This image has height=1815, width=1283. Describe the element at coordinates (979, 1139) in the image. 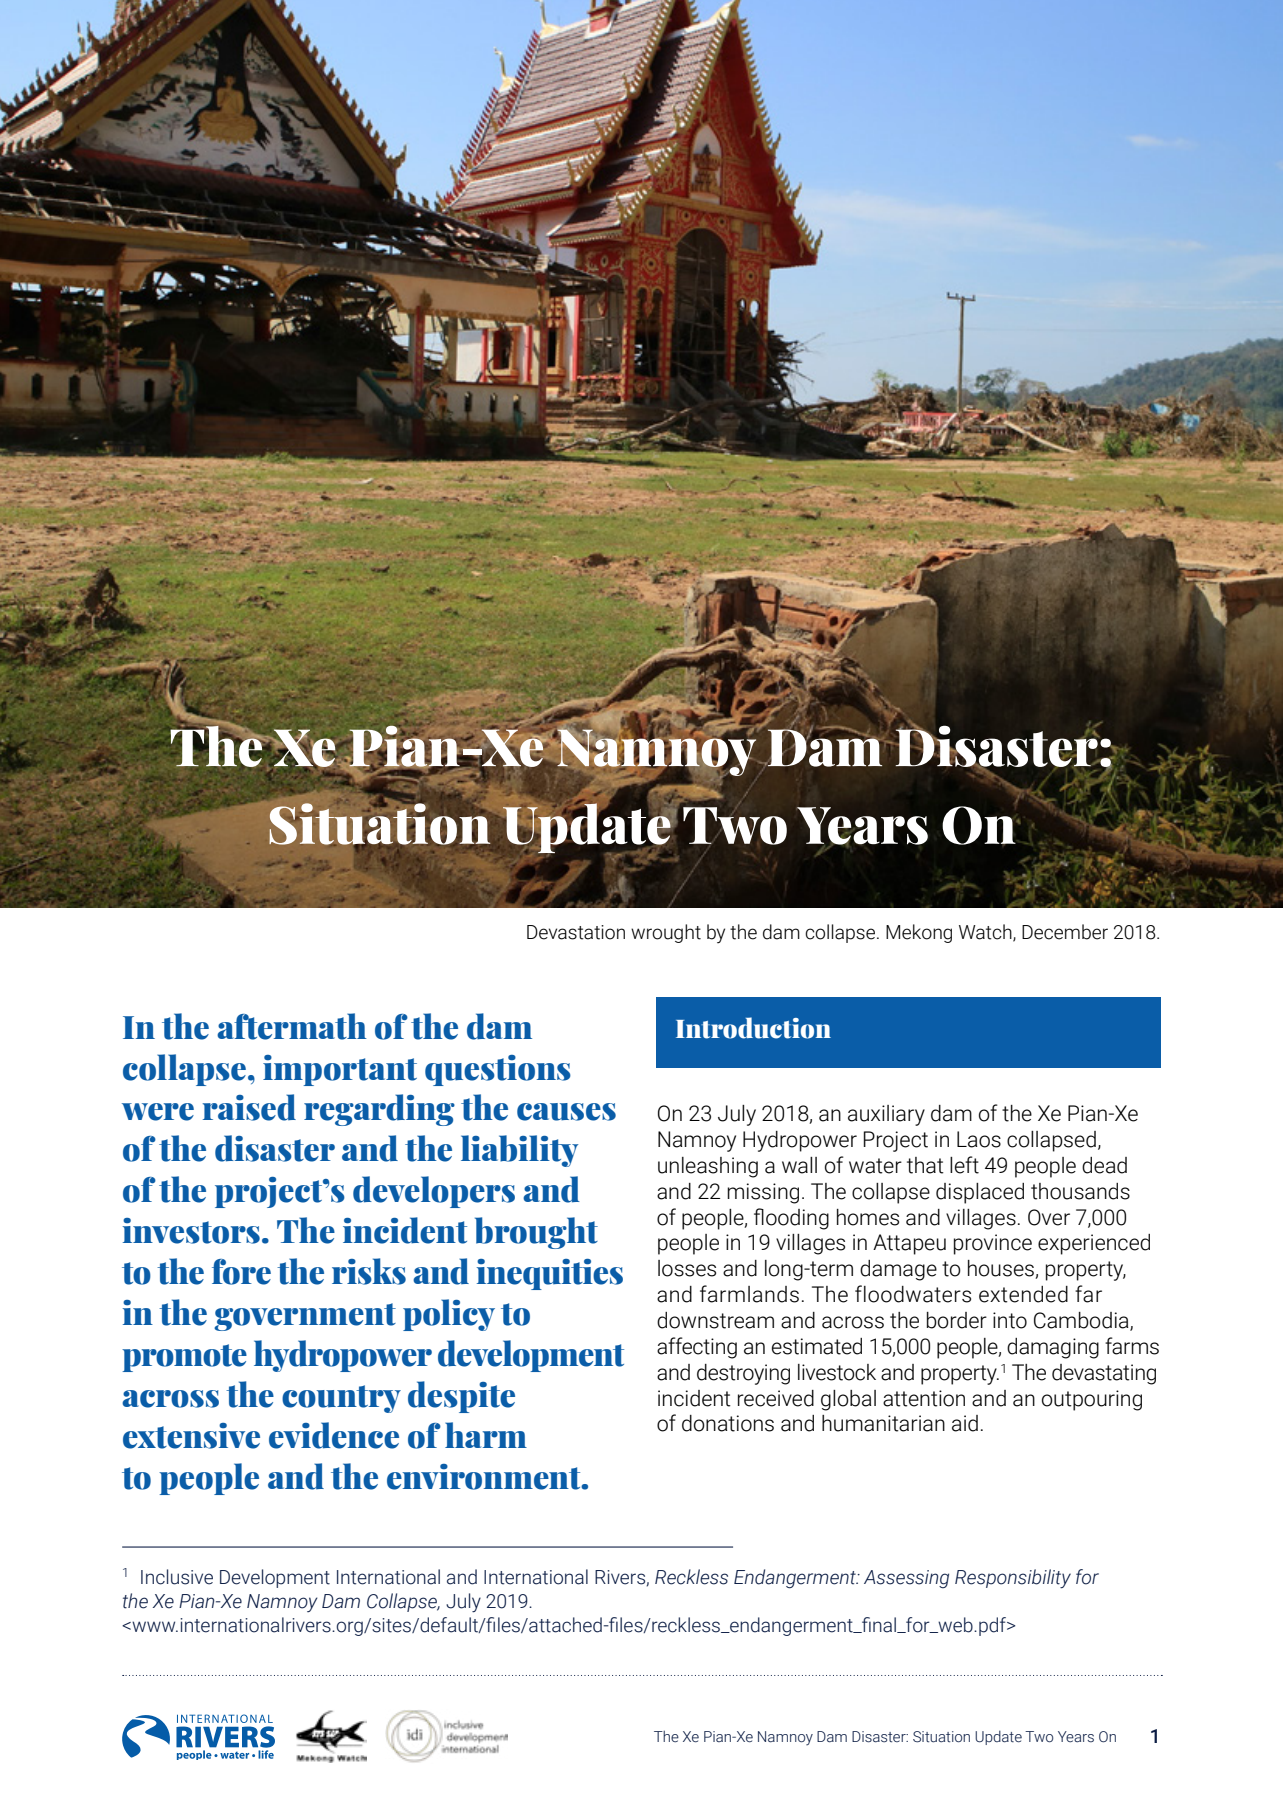

I see `Laos` at that location.
